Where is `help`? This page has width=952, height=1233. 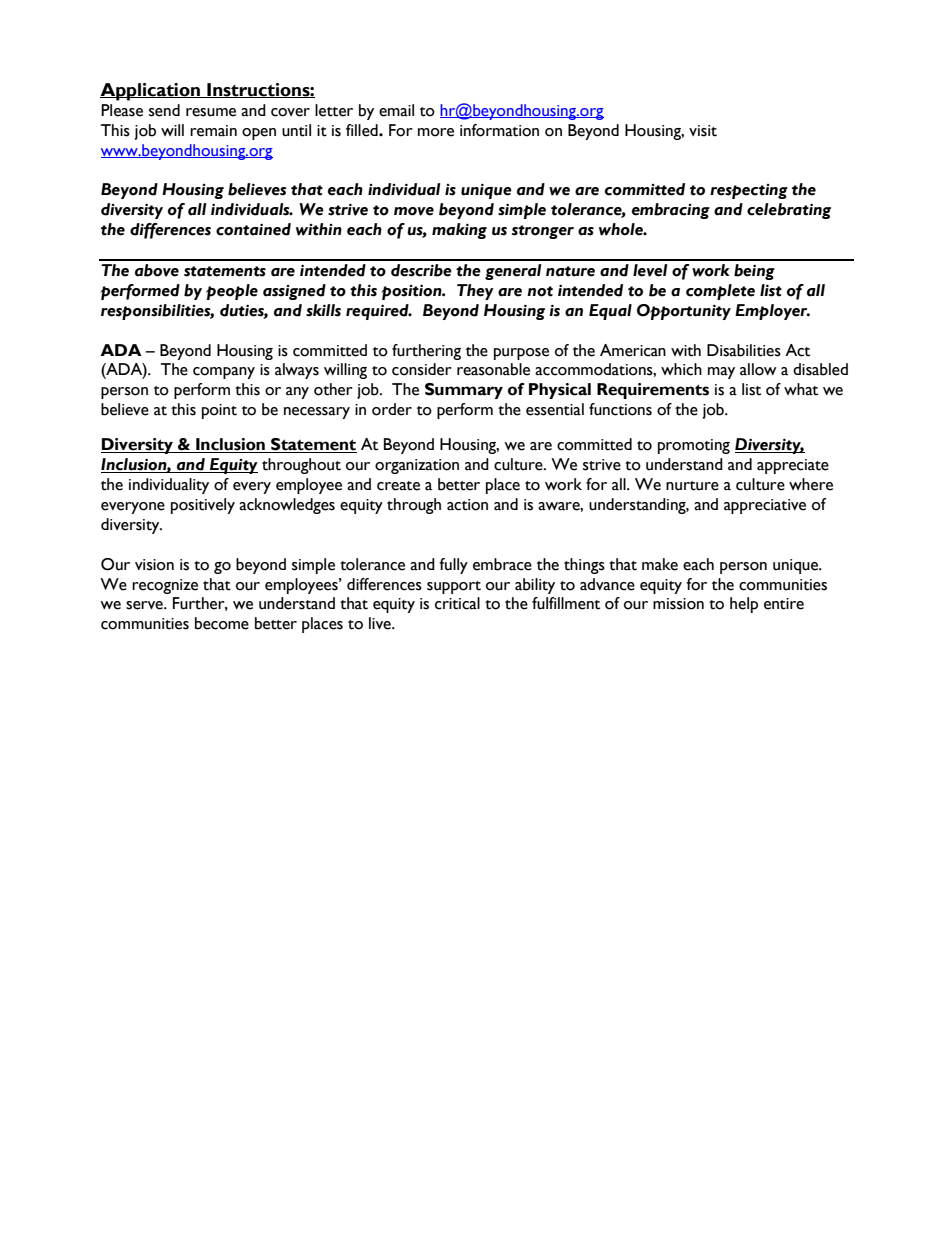 help is located at coordinates (744, 605).
